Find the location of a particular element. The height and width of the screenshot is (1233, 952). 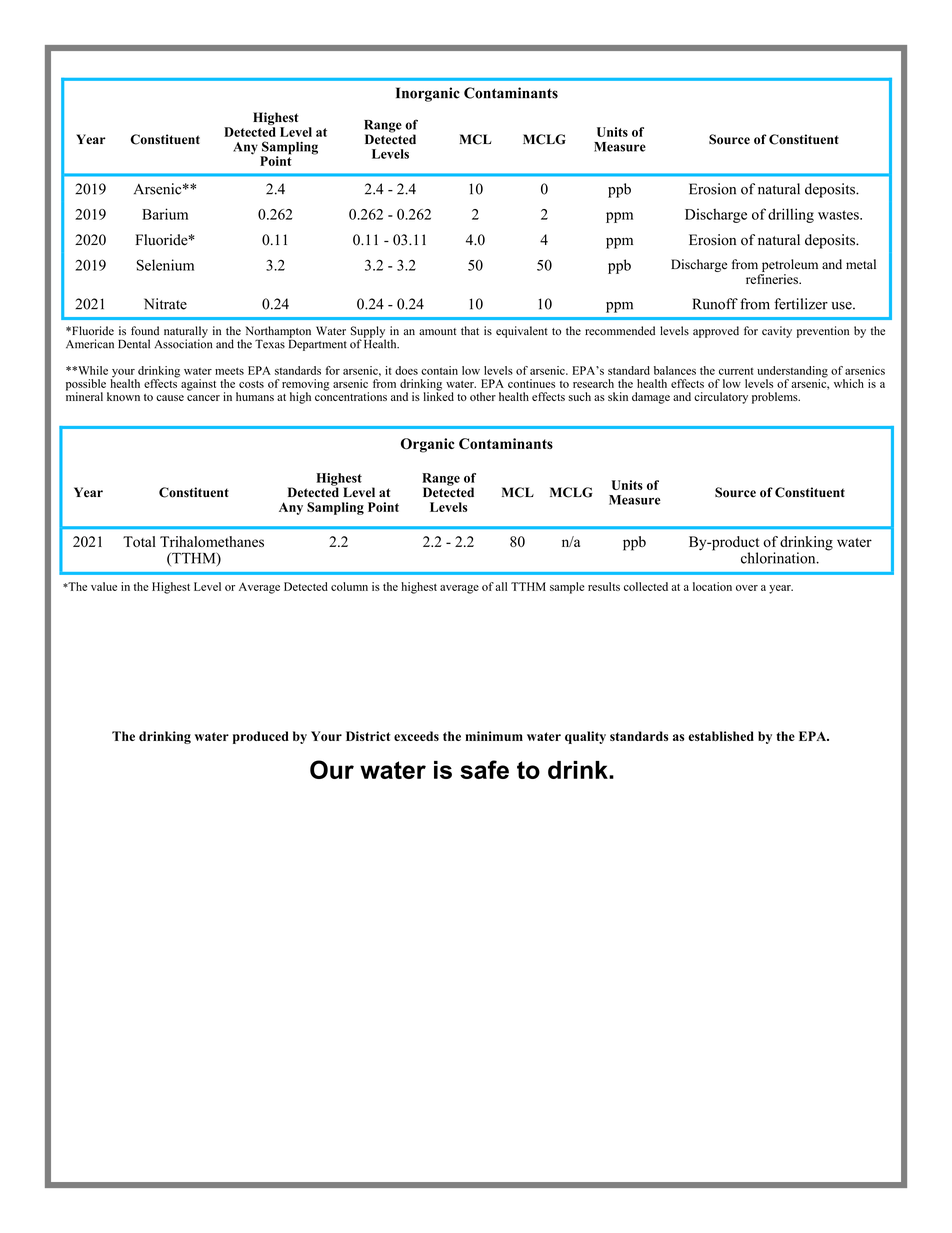

value is located at coordinates (104, 586).
